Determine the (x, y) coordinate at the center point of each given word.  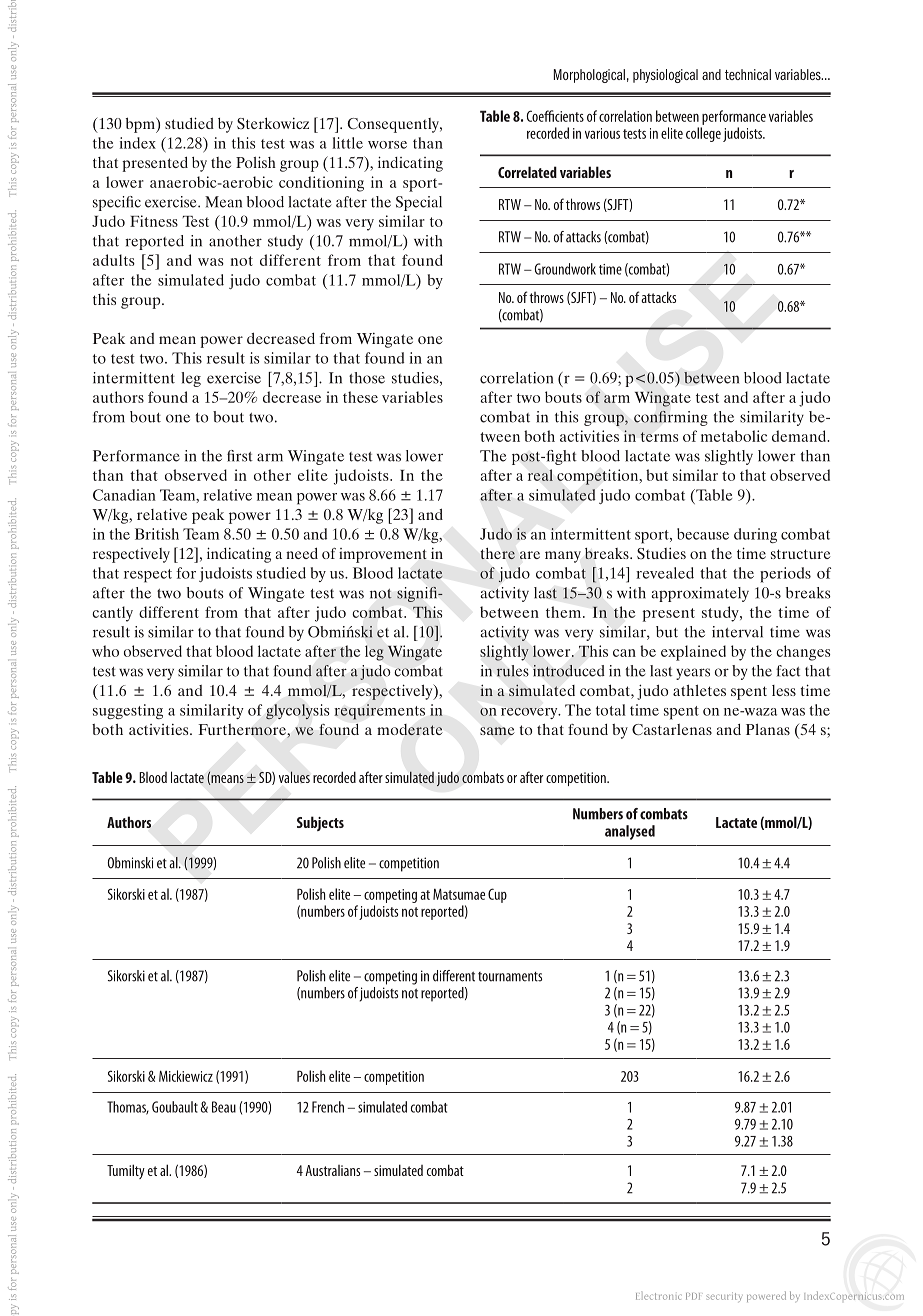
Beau (224, 1107)
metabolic (734, 436)
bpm (141, 125)
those (367, 378)
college (703, 134)
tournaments (510, 977)
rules (513, 671)
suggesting (128, 711)
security (724, 1297)
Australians (332, 1170)
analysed (630, 832)
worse (387, 145)
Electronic (658, 1296)
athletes (699, 690)
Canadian (124, 495)
